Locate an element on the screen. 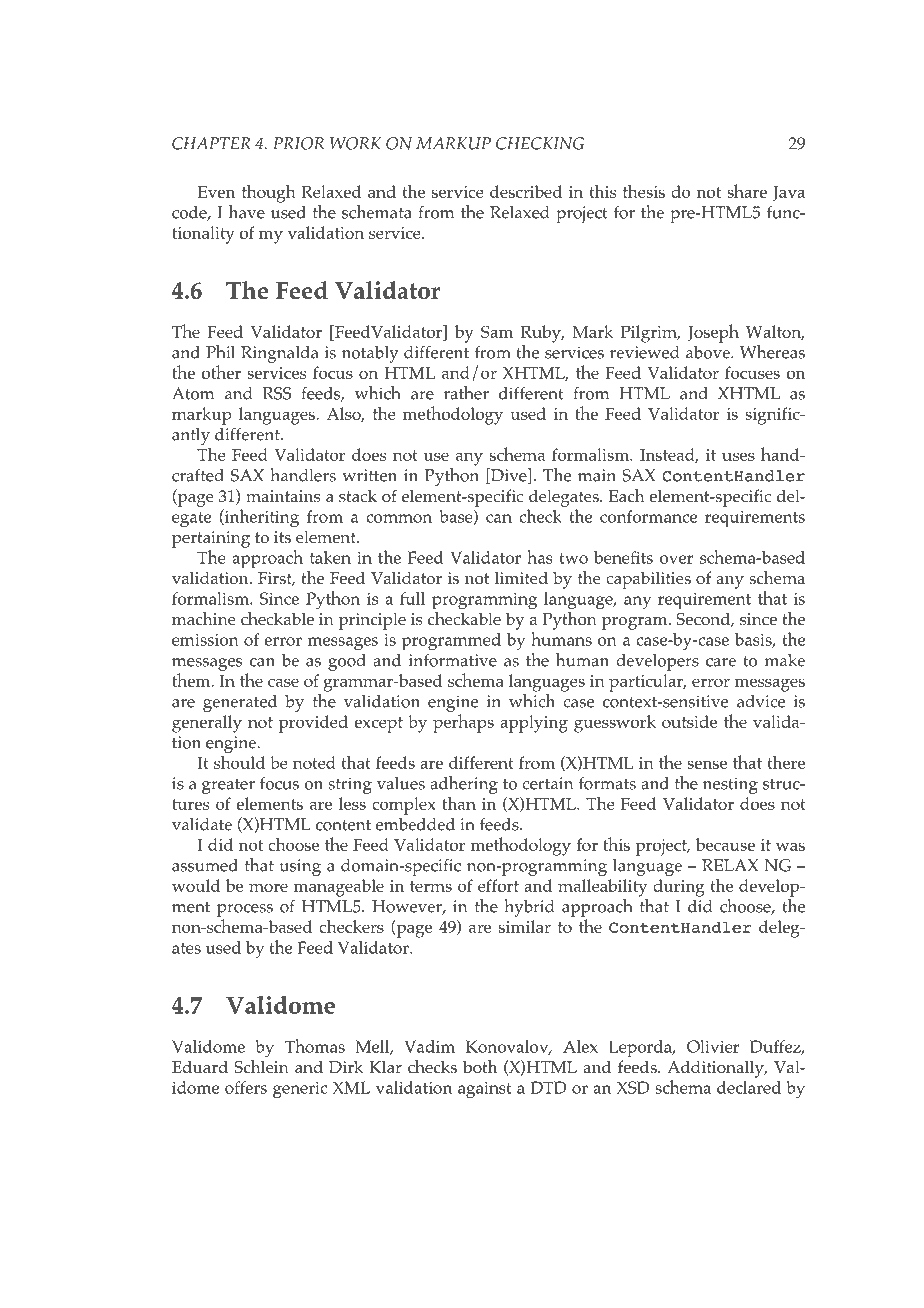 The image size is (924, 1308). generated is located at coordinates (240, 703).
